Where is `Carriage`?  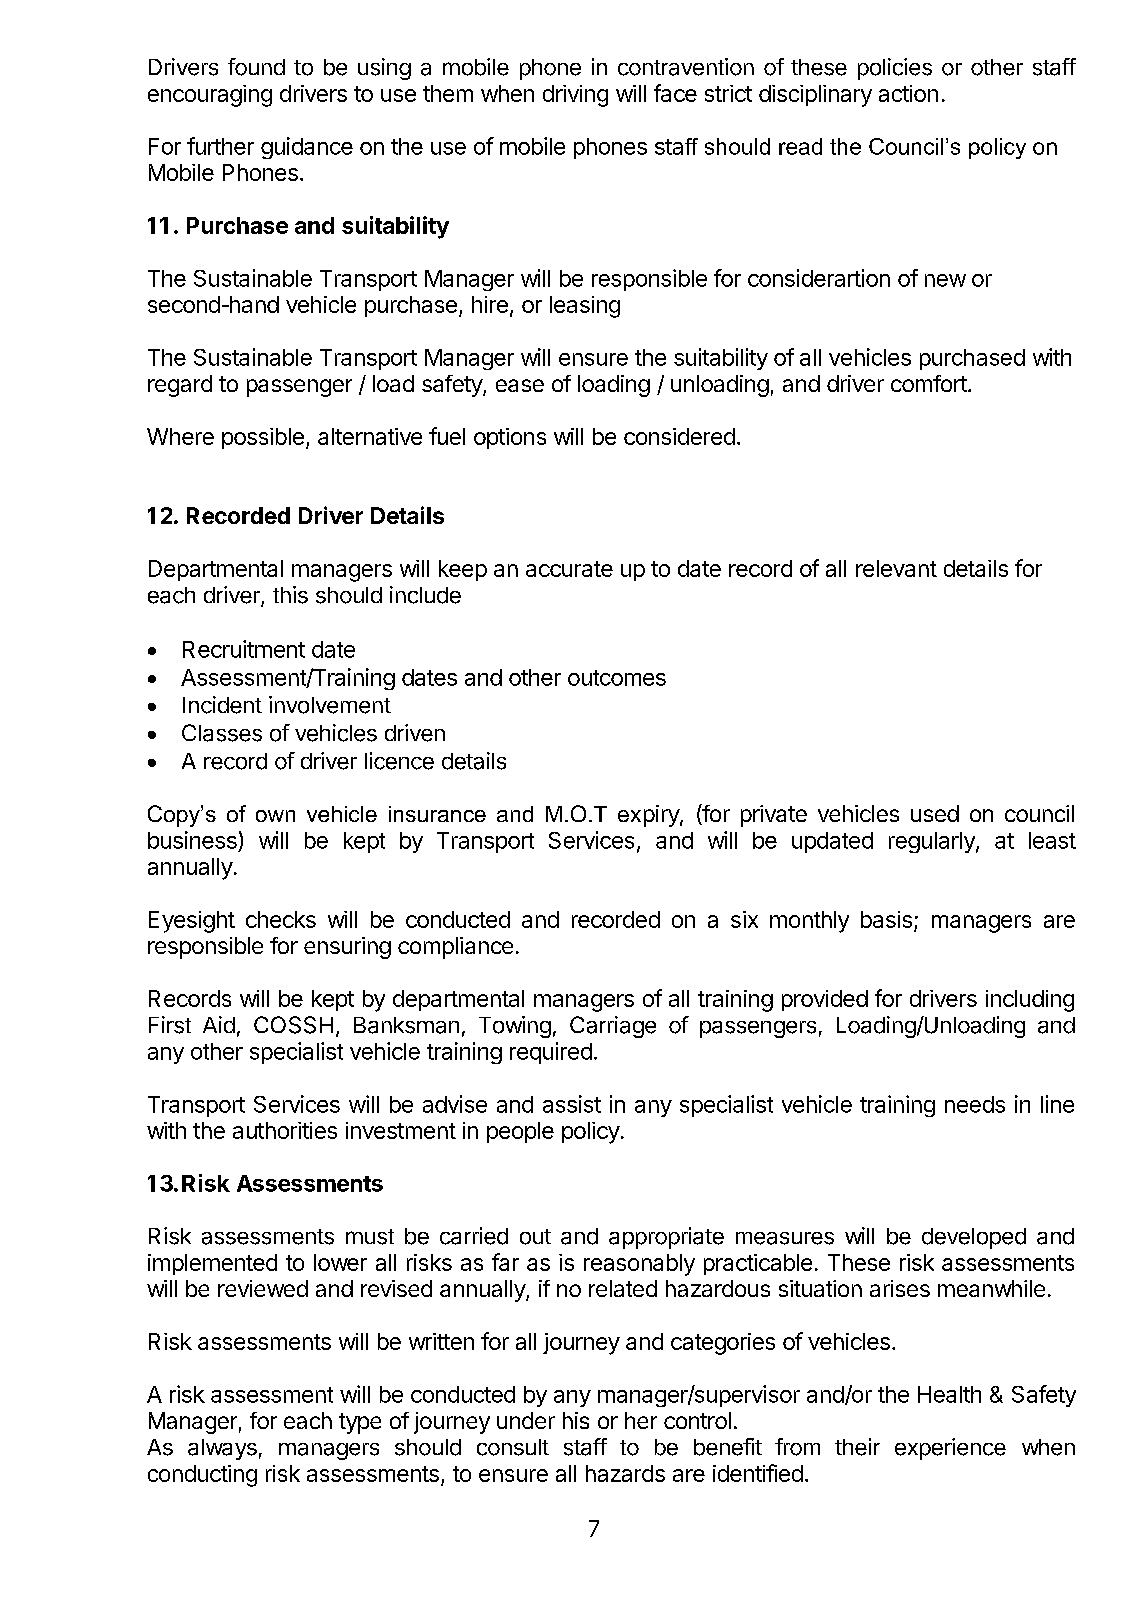 Carriage is located at coordinates (613, 1027).
